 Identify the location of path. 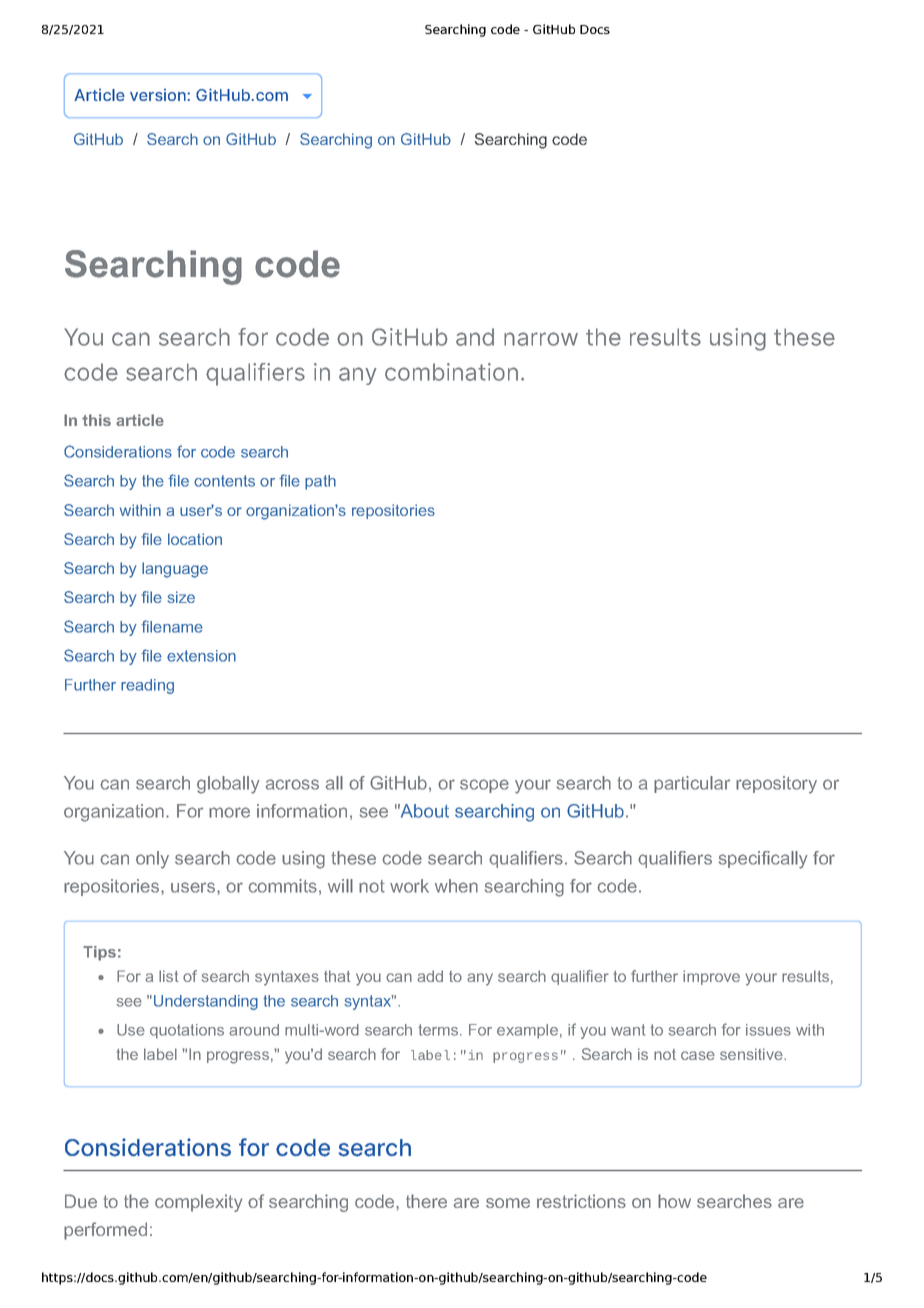
(320, 482).
